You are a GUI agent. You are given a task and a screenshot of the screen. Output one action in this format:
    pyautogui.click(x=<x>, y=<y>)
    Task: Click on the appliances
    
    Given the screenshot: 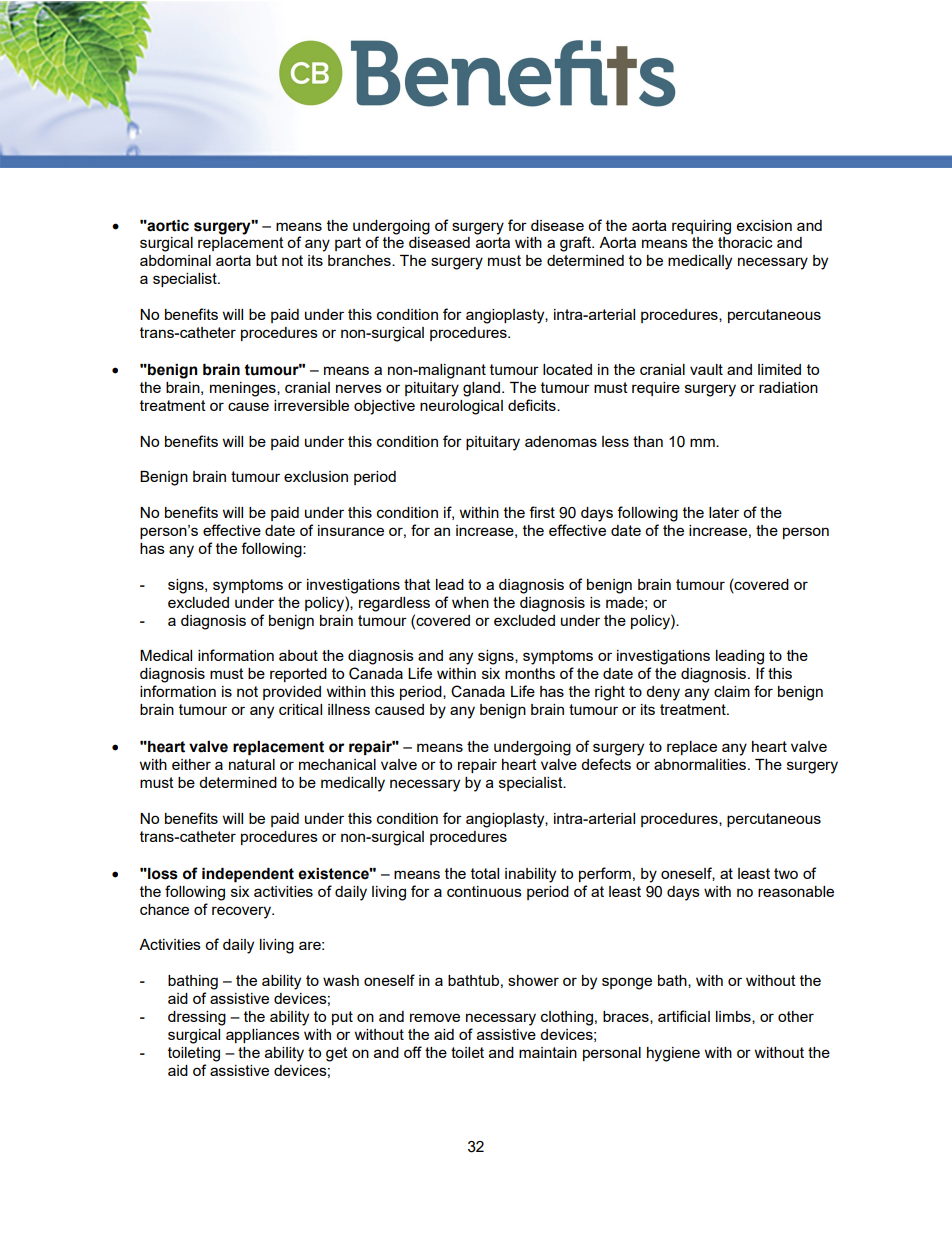 What is the action you would take?
    pyautogui.click(x=263, y=1036)
